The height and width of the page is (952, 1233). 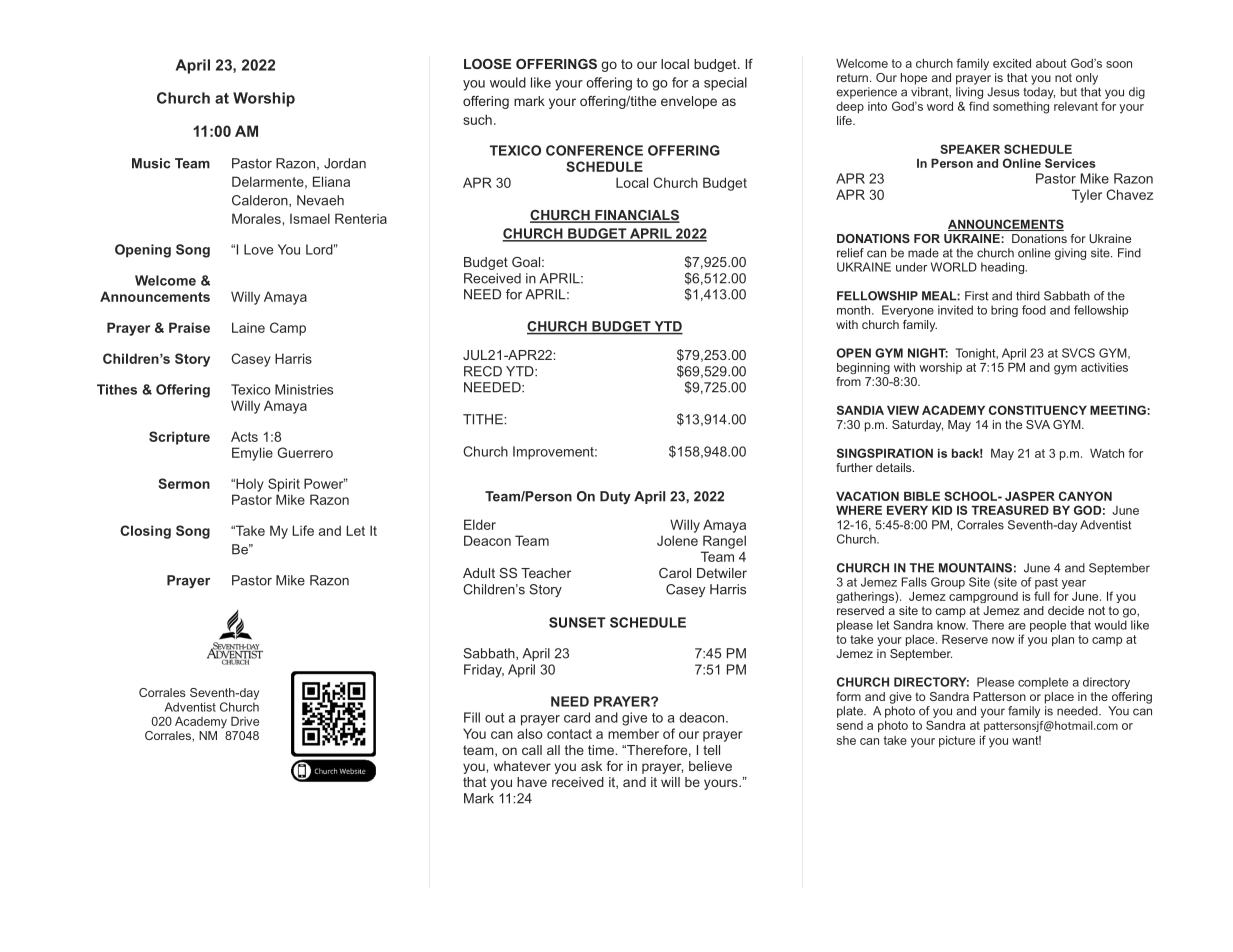 I want to click on Jesus, so click(x=1003, y=92).
